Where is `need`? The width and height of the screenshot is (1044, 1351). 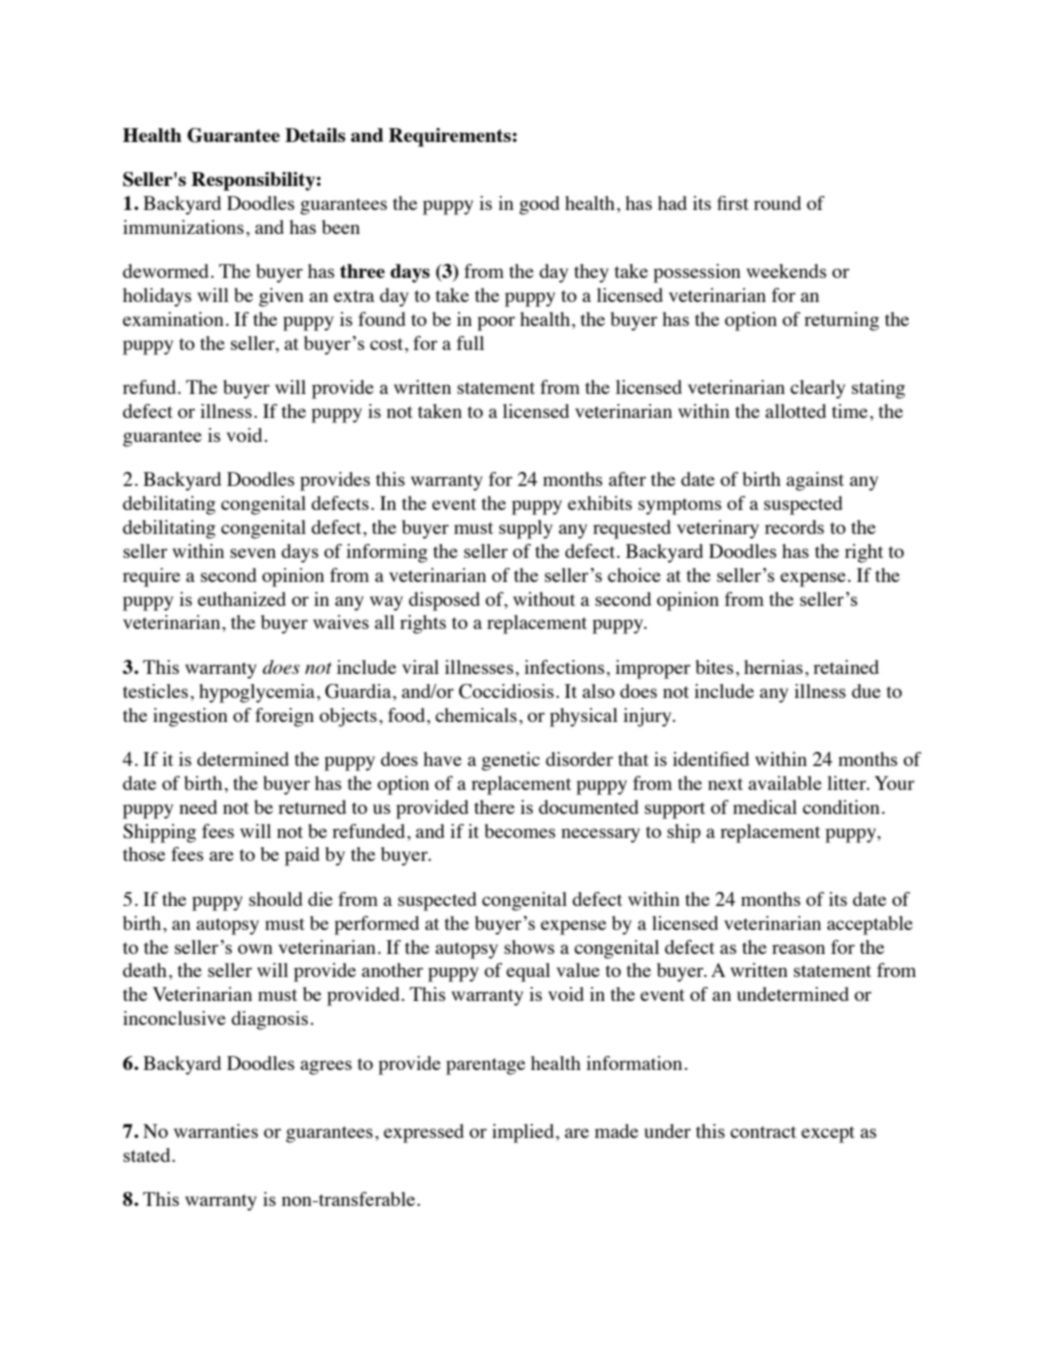
need is located at coordinates (198, 807).
